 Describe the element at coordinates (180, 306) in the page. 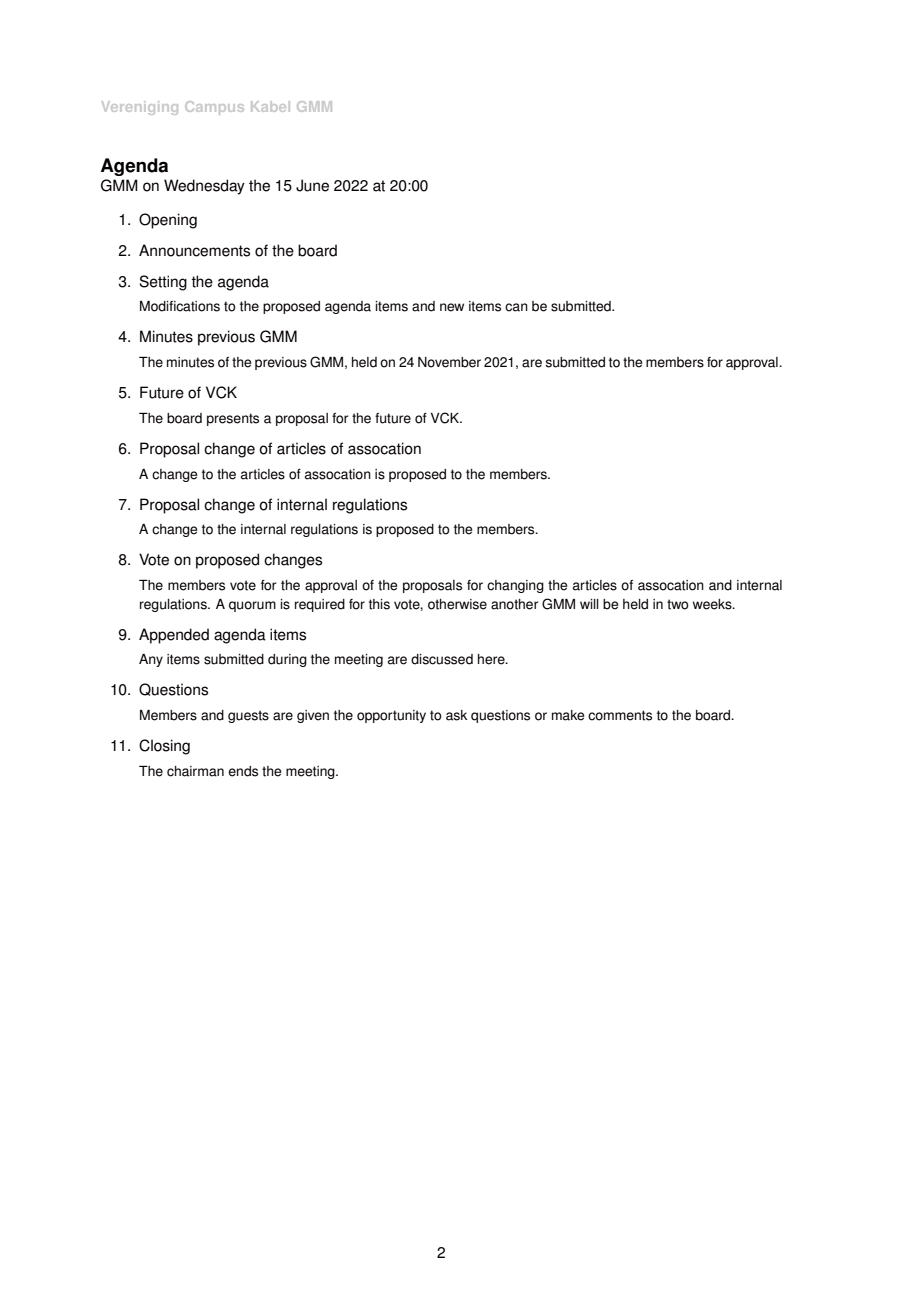

I see `Modifications` at that location.
